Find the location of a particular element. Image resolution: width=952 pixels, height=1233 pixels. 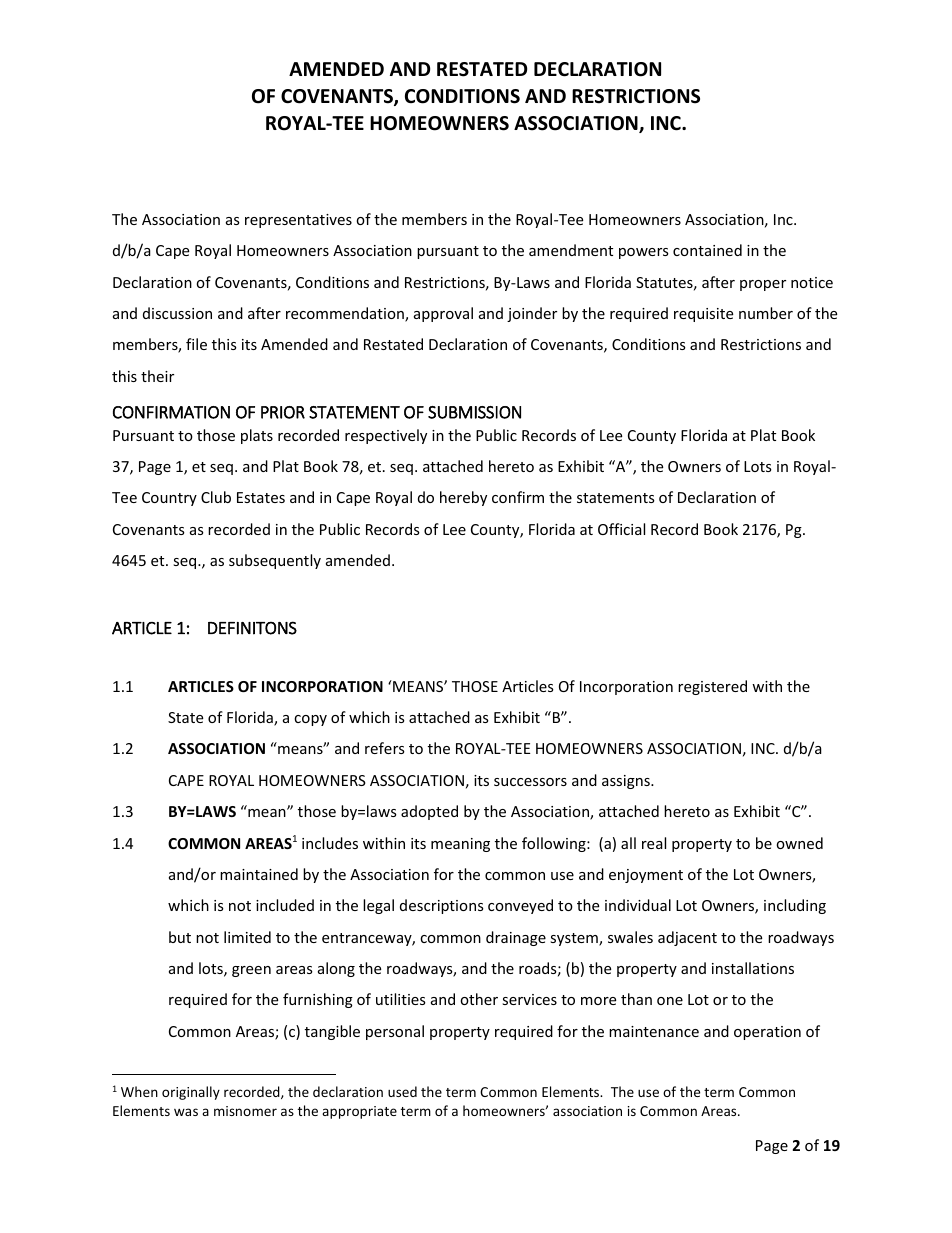

registered is located at coordinates (712, 687).
